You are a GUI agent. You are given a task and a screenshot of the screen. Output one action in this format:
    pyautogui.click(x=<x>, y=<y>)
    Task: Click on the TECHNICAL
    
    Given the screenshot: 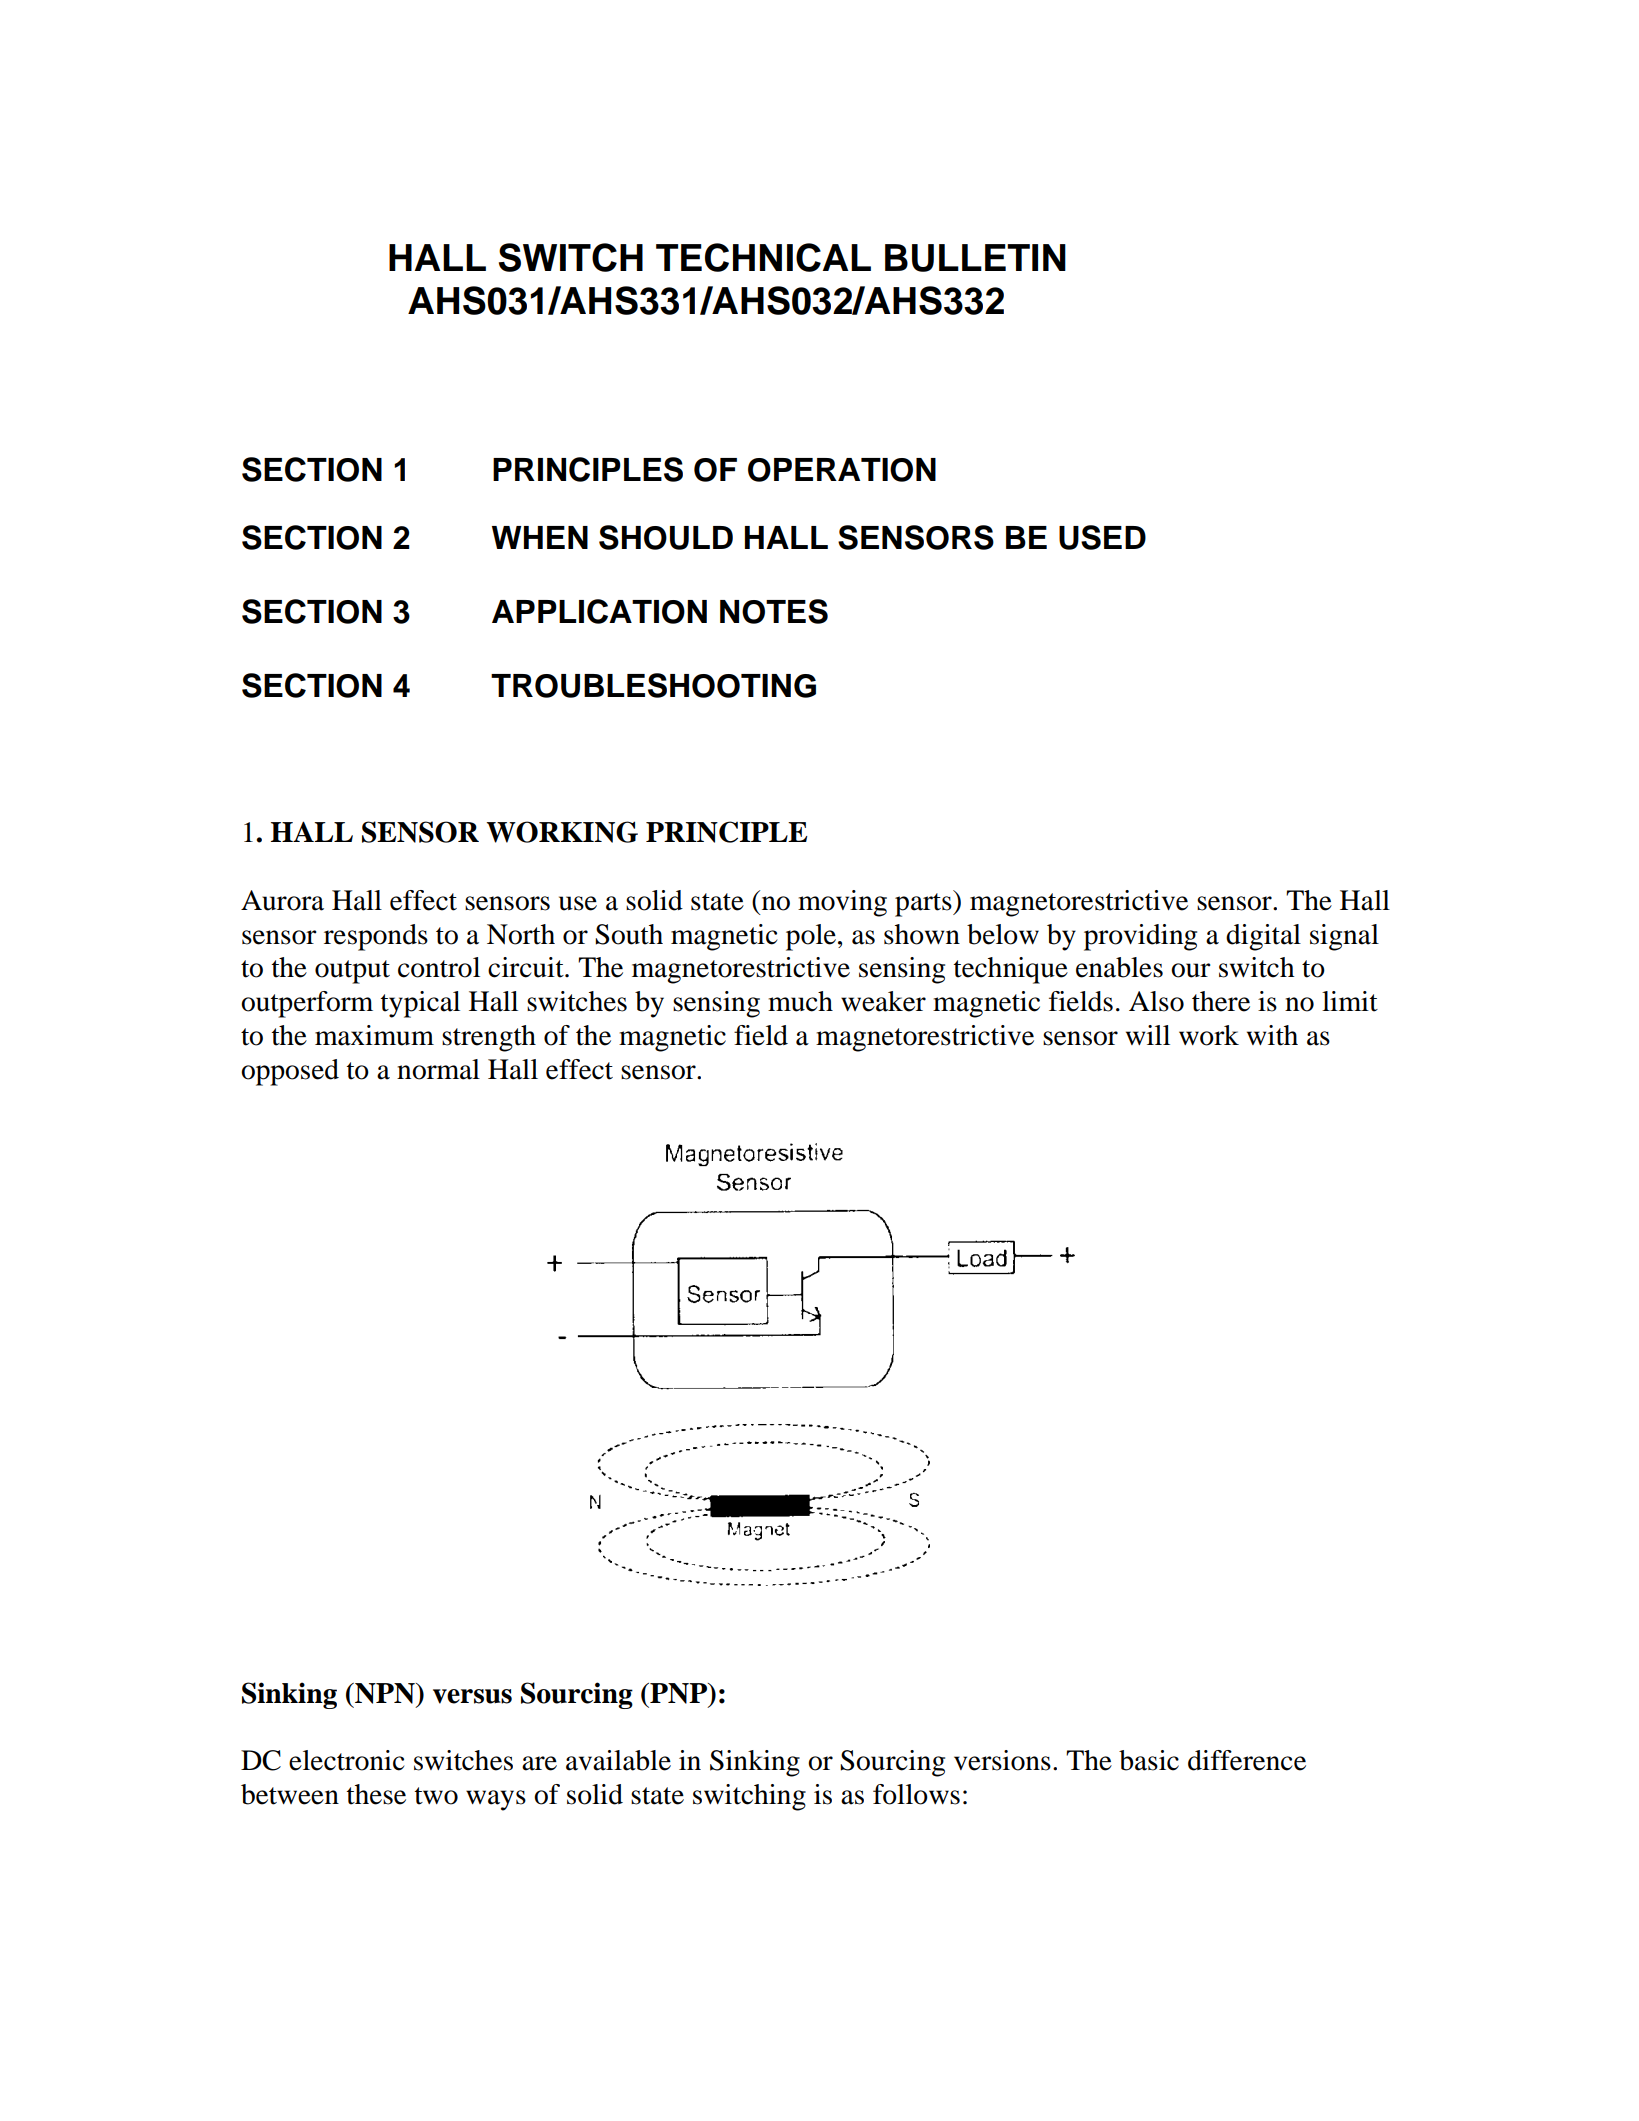 What is the action you would take?
    pyautogui.click(x=763, y=257)
